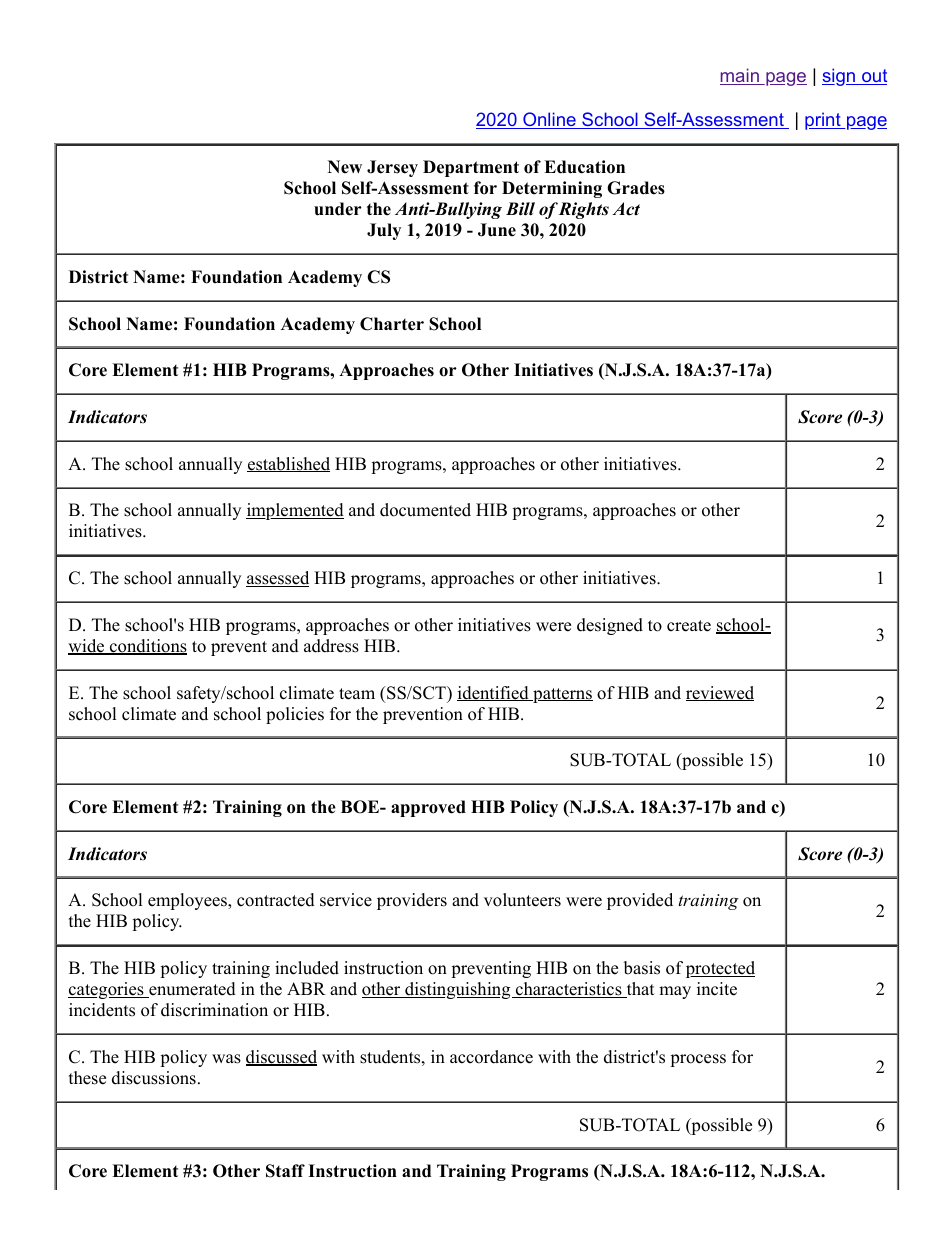 This page has height=1233, width=952. I want to click on create, so click(689, 626).
